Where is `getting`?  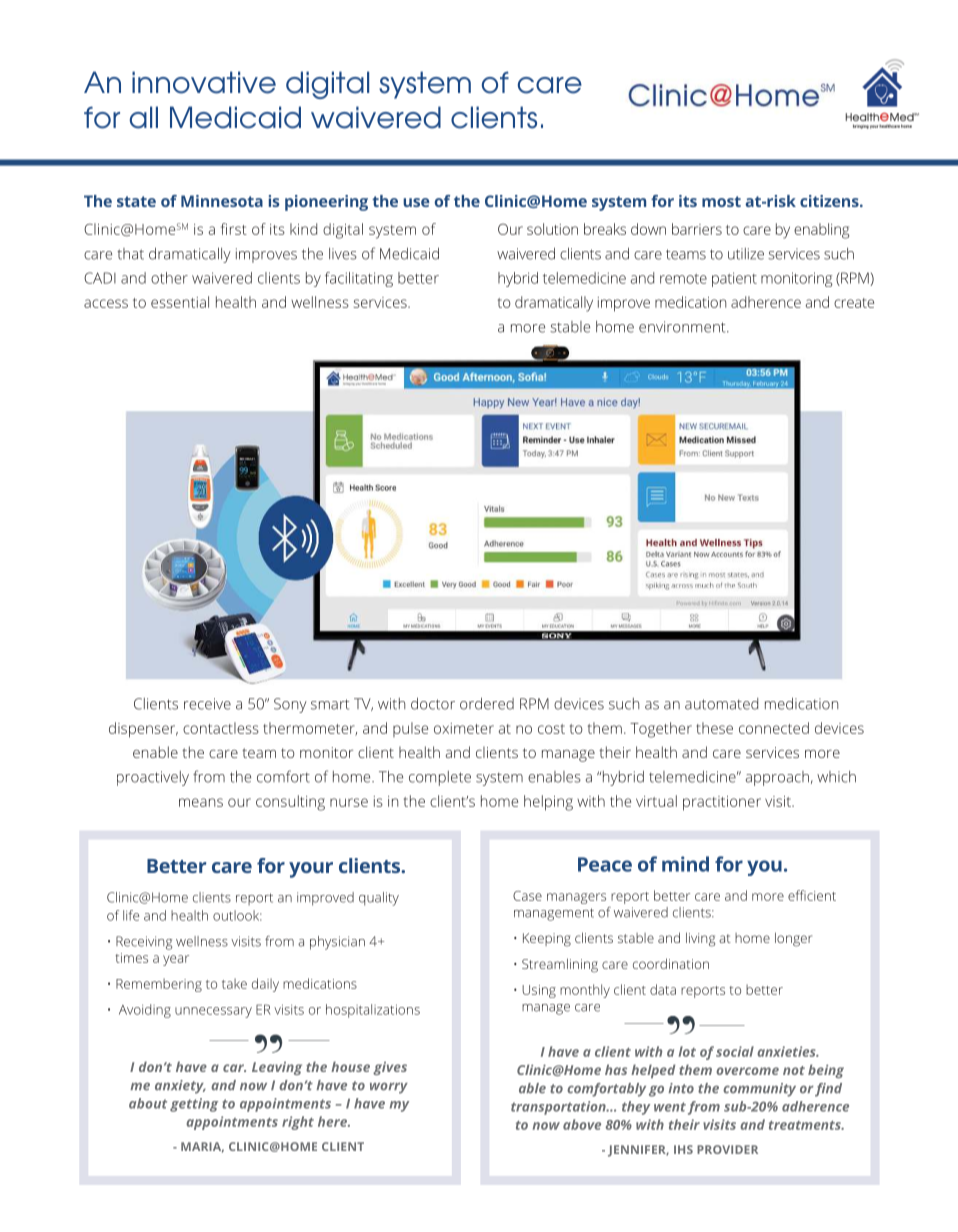 getting is located at coordinates (194, 1105).
